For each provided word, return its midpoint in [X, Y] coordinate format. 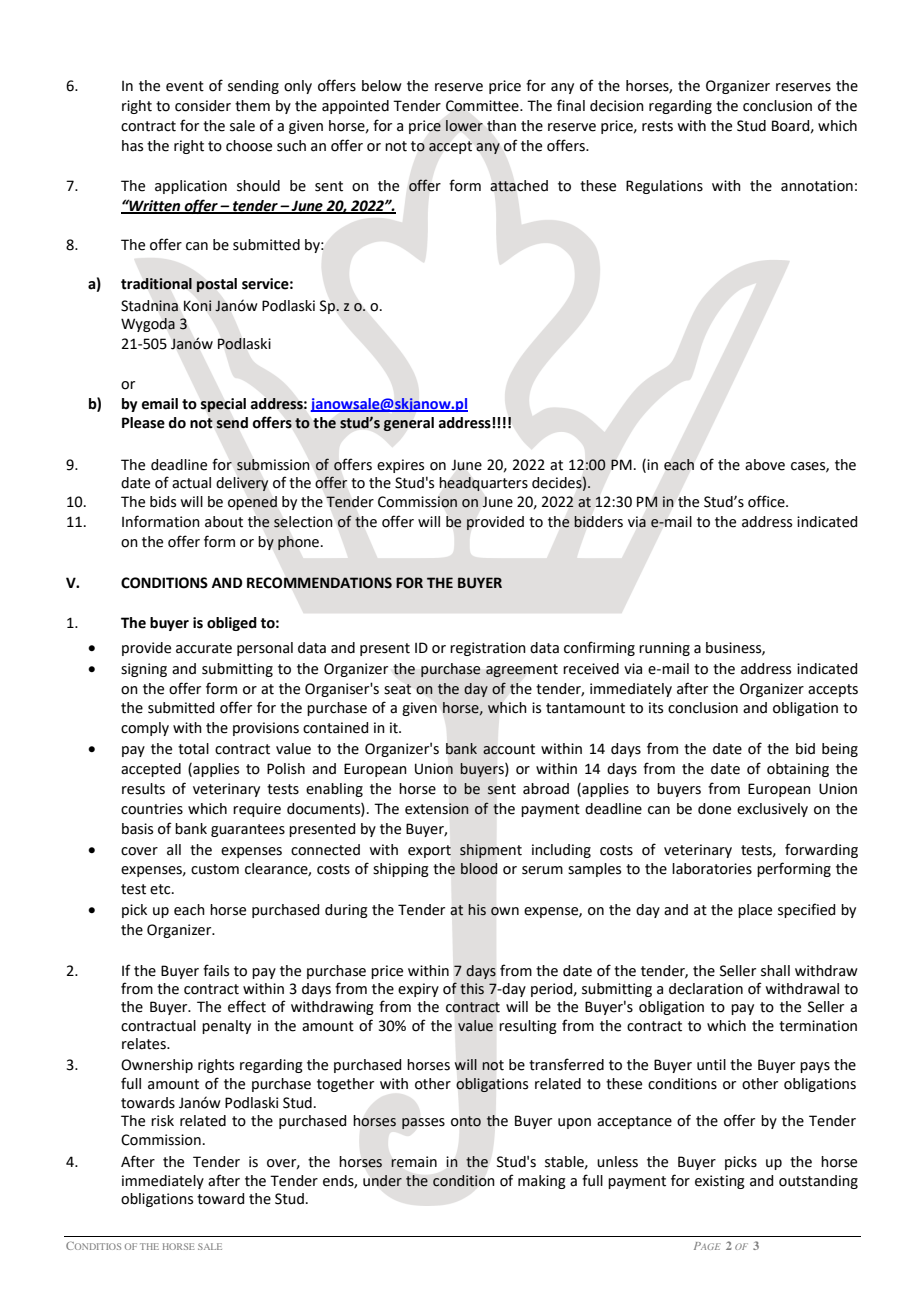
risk [162, 1121]
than [501, 126]
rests [657, 126]
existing [720, 1182]
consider [203, 106]
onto [466, 1121]
